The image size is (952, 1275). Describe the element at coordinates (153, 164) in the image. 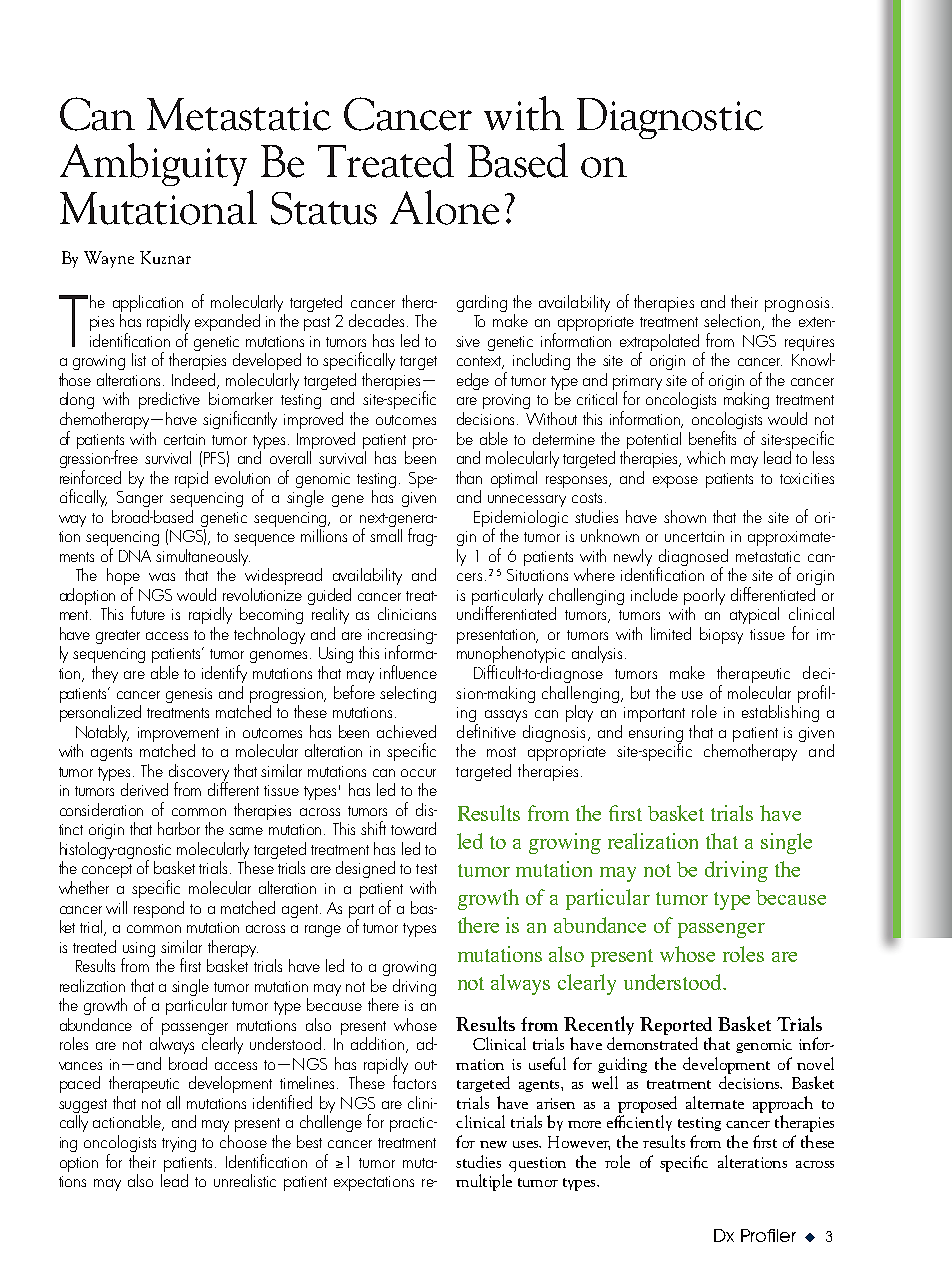

I see `Ambiguity` at that location.
